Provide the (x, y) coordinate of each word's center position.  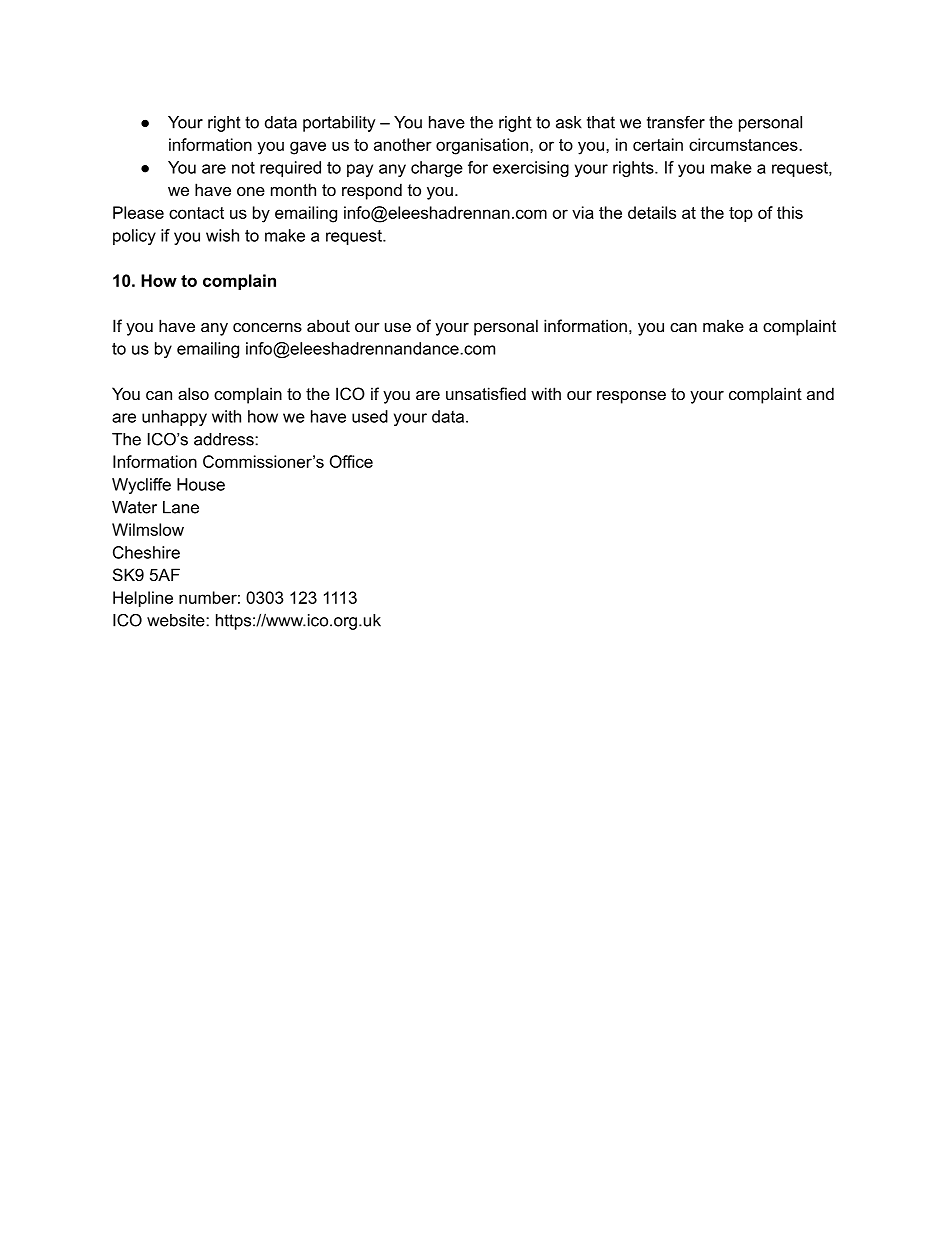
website (177, 620)
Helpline (143, 599)
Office (351, 461)
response (631, 397)
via (583, 212)
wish (222, 235)
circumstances (744, 144)
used (370, 416)
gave (308, 148)
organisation (482, 146)
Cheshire (146, 552)
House (201, 484)
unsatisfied (486, 393)
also (193, 393)
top (741, 214)
